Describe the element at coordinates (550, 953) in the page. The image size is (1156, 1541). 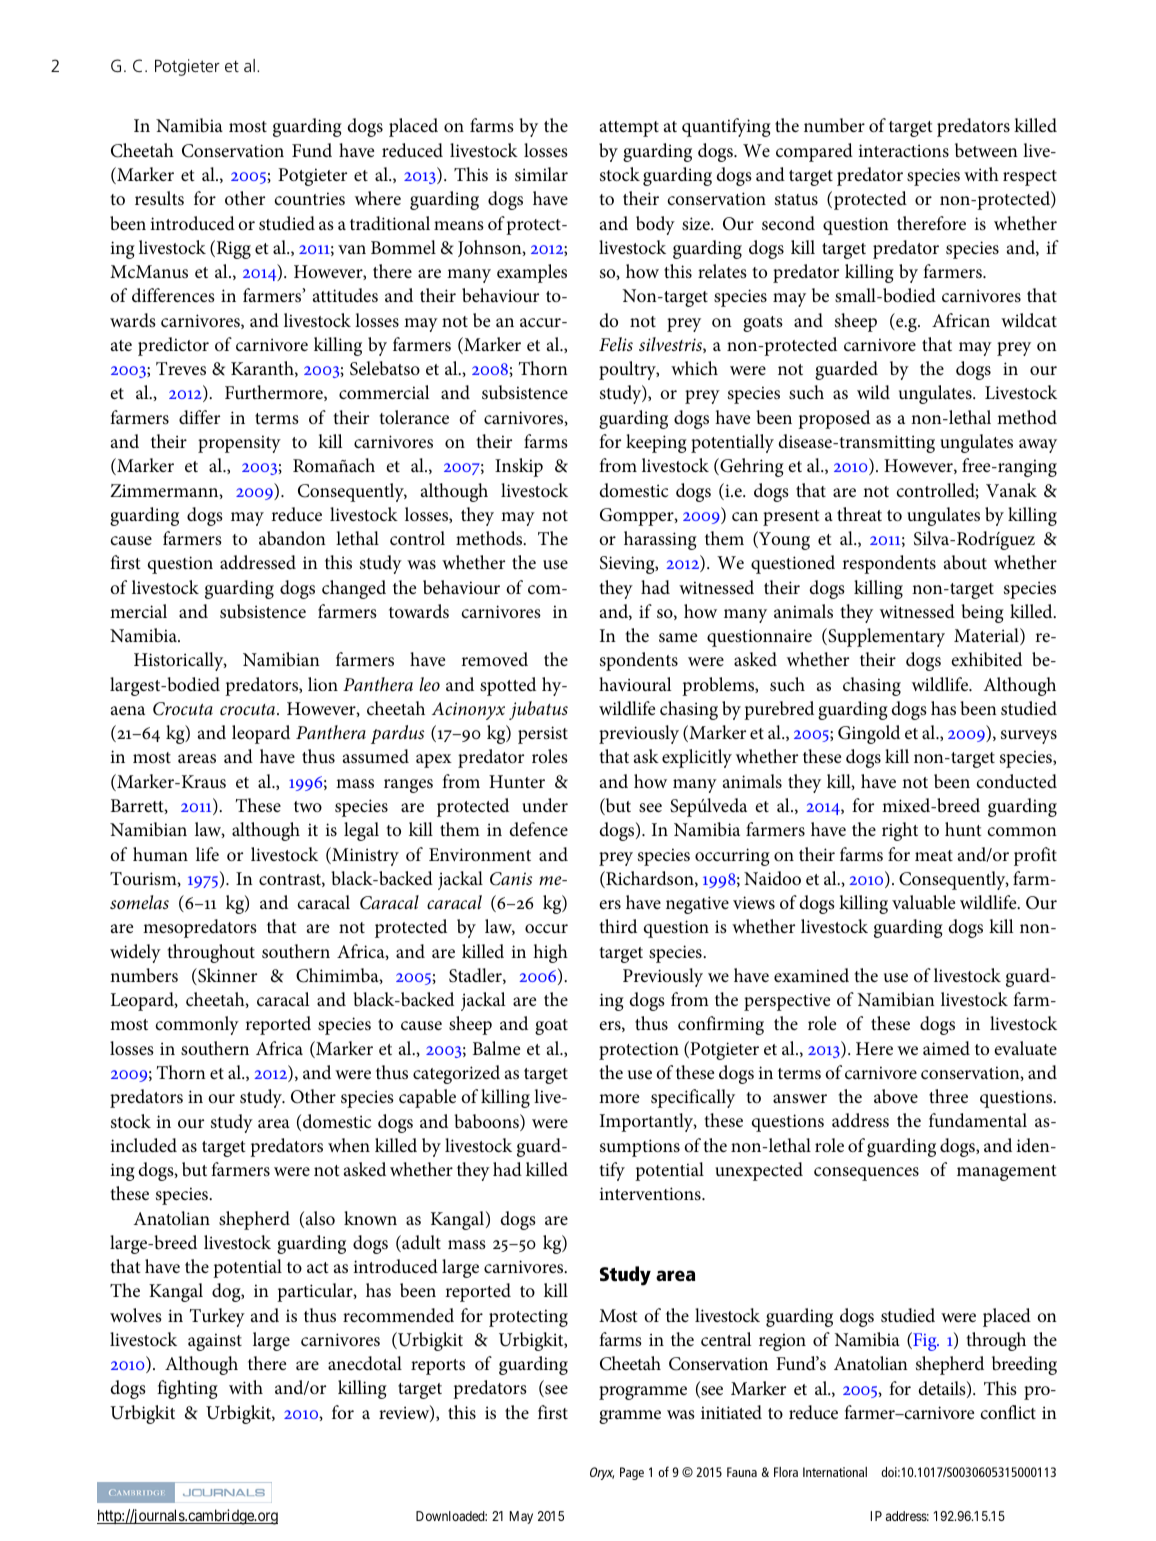
I see `high` at that location.
